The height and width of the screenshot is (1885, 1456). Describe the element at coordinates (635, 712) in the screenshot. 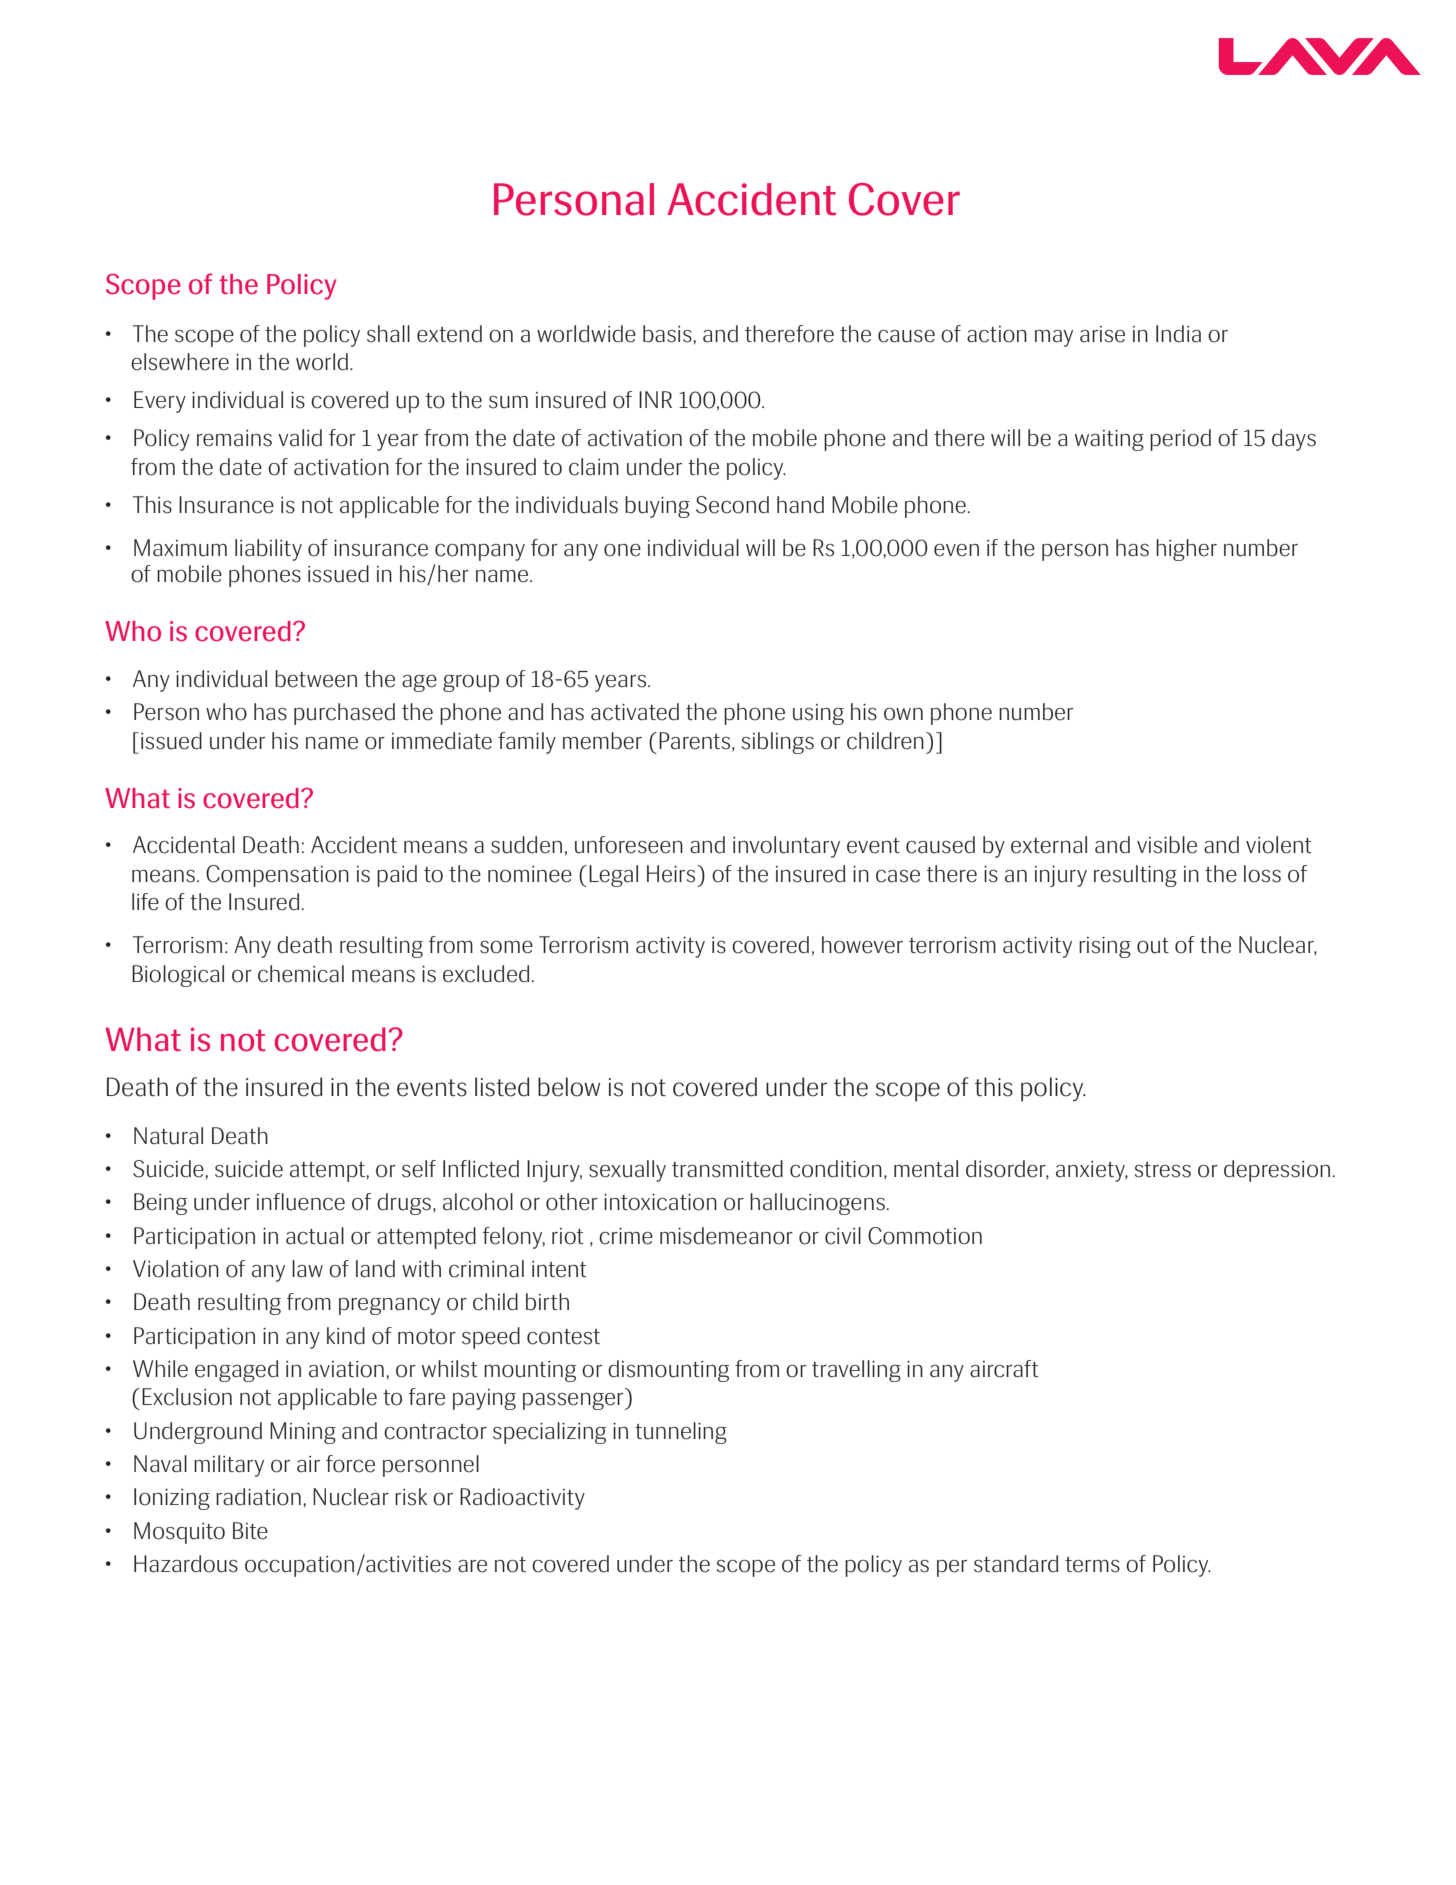

I see `activated` at that location.
